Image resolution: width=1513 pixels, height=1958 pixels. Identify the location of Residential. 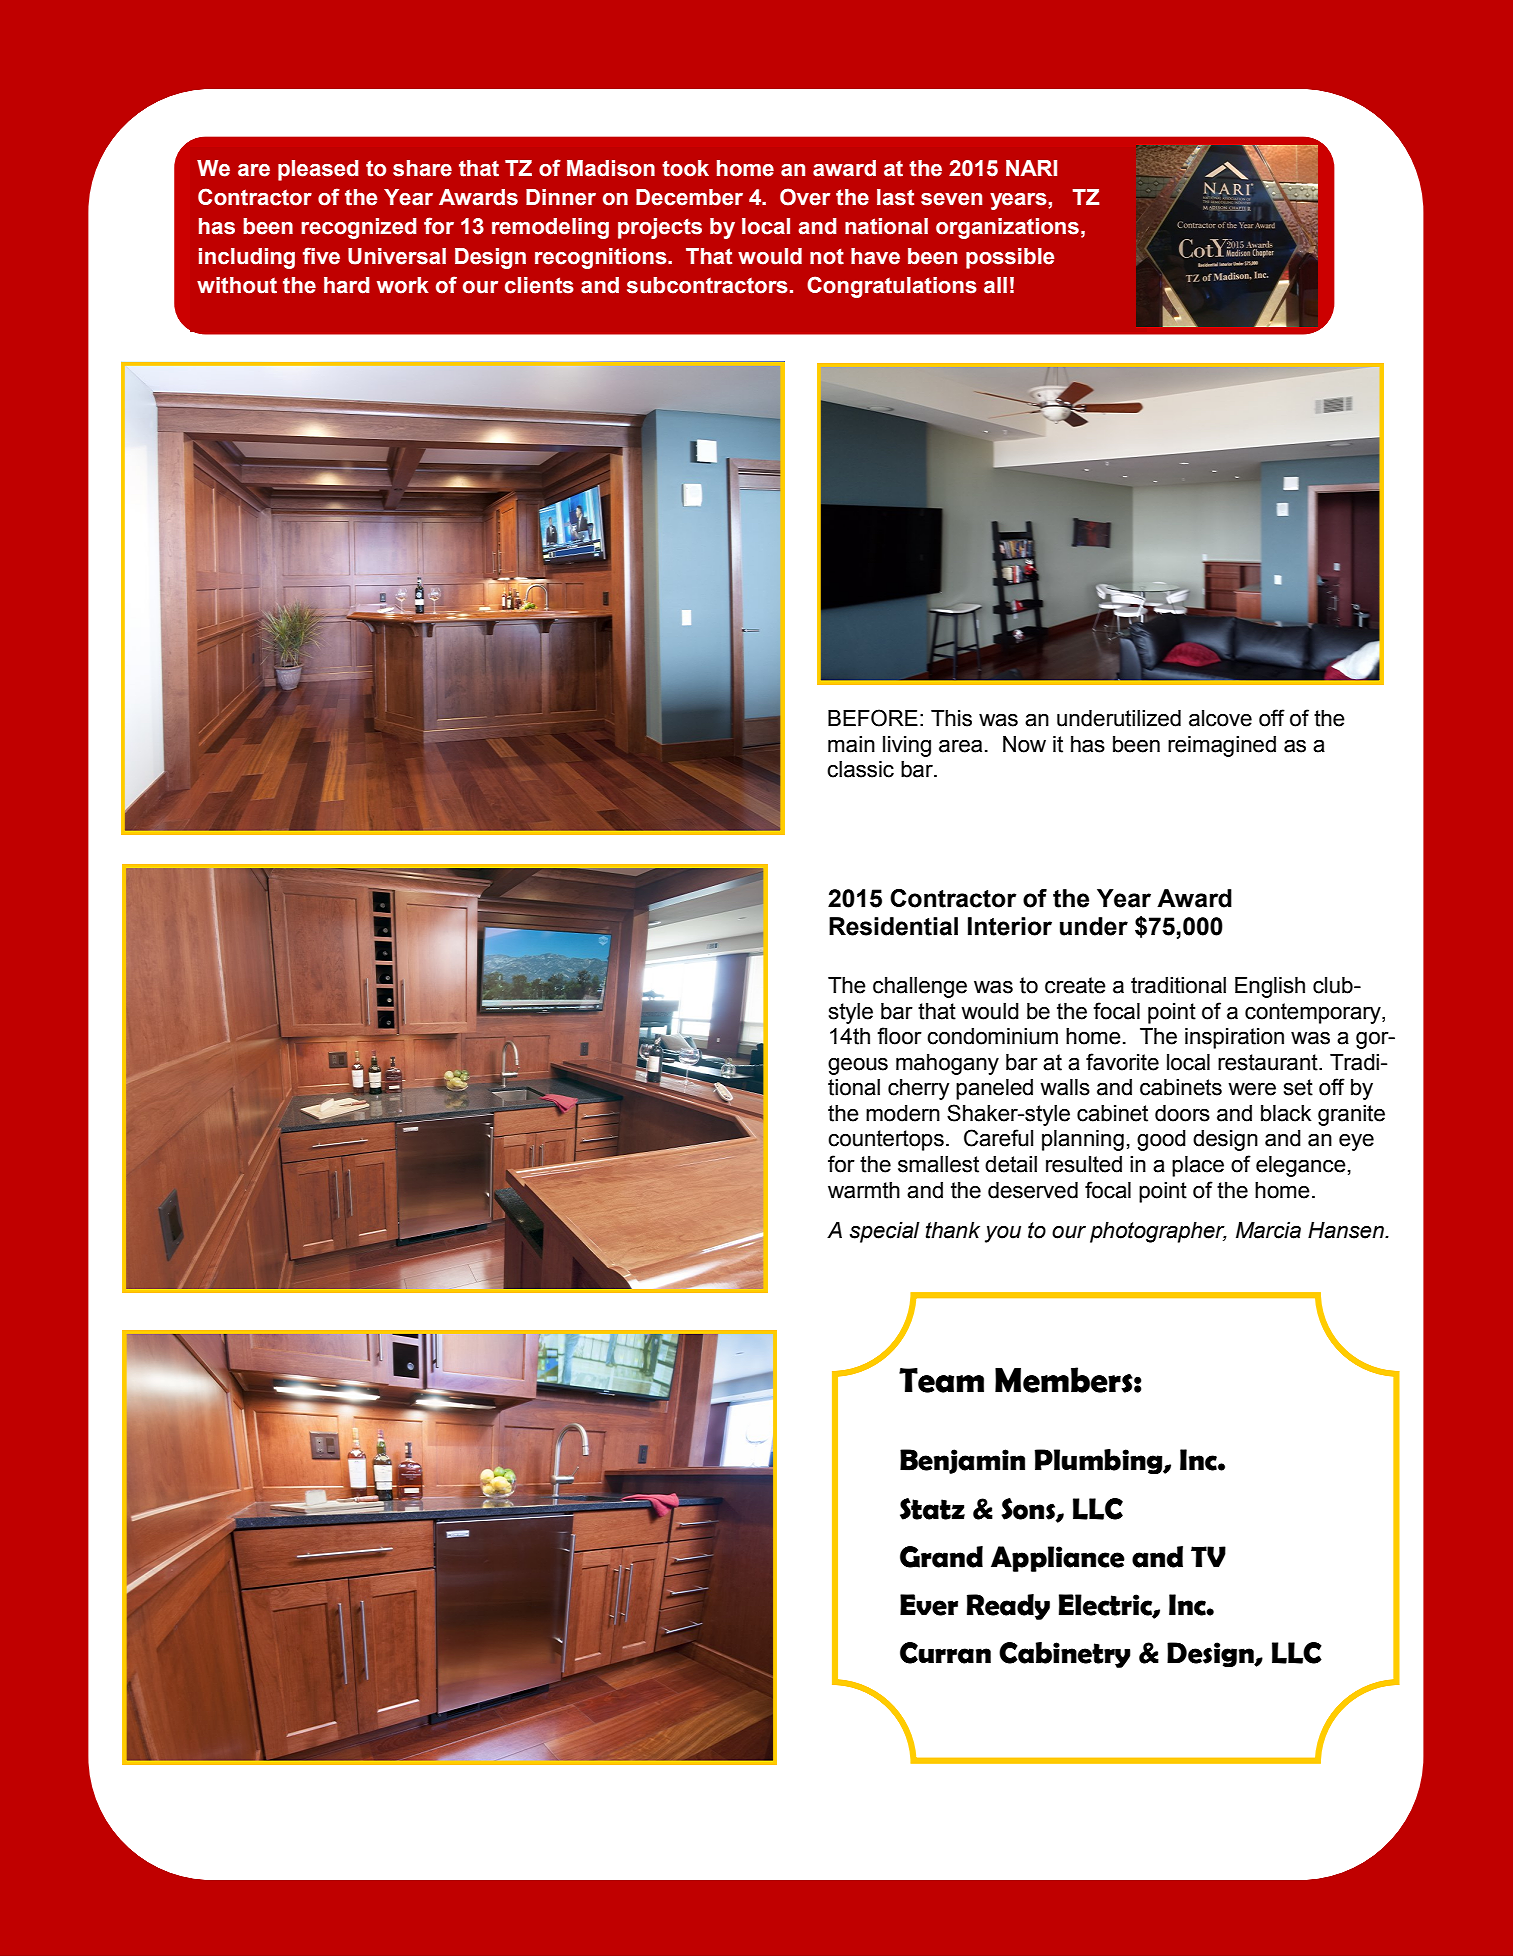
(893, 926).
